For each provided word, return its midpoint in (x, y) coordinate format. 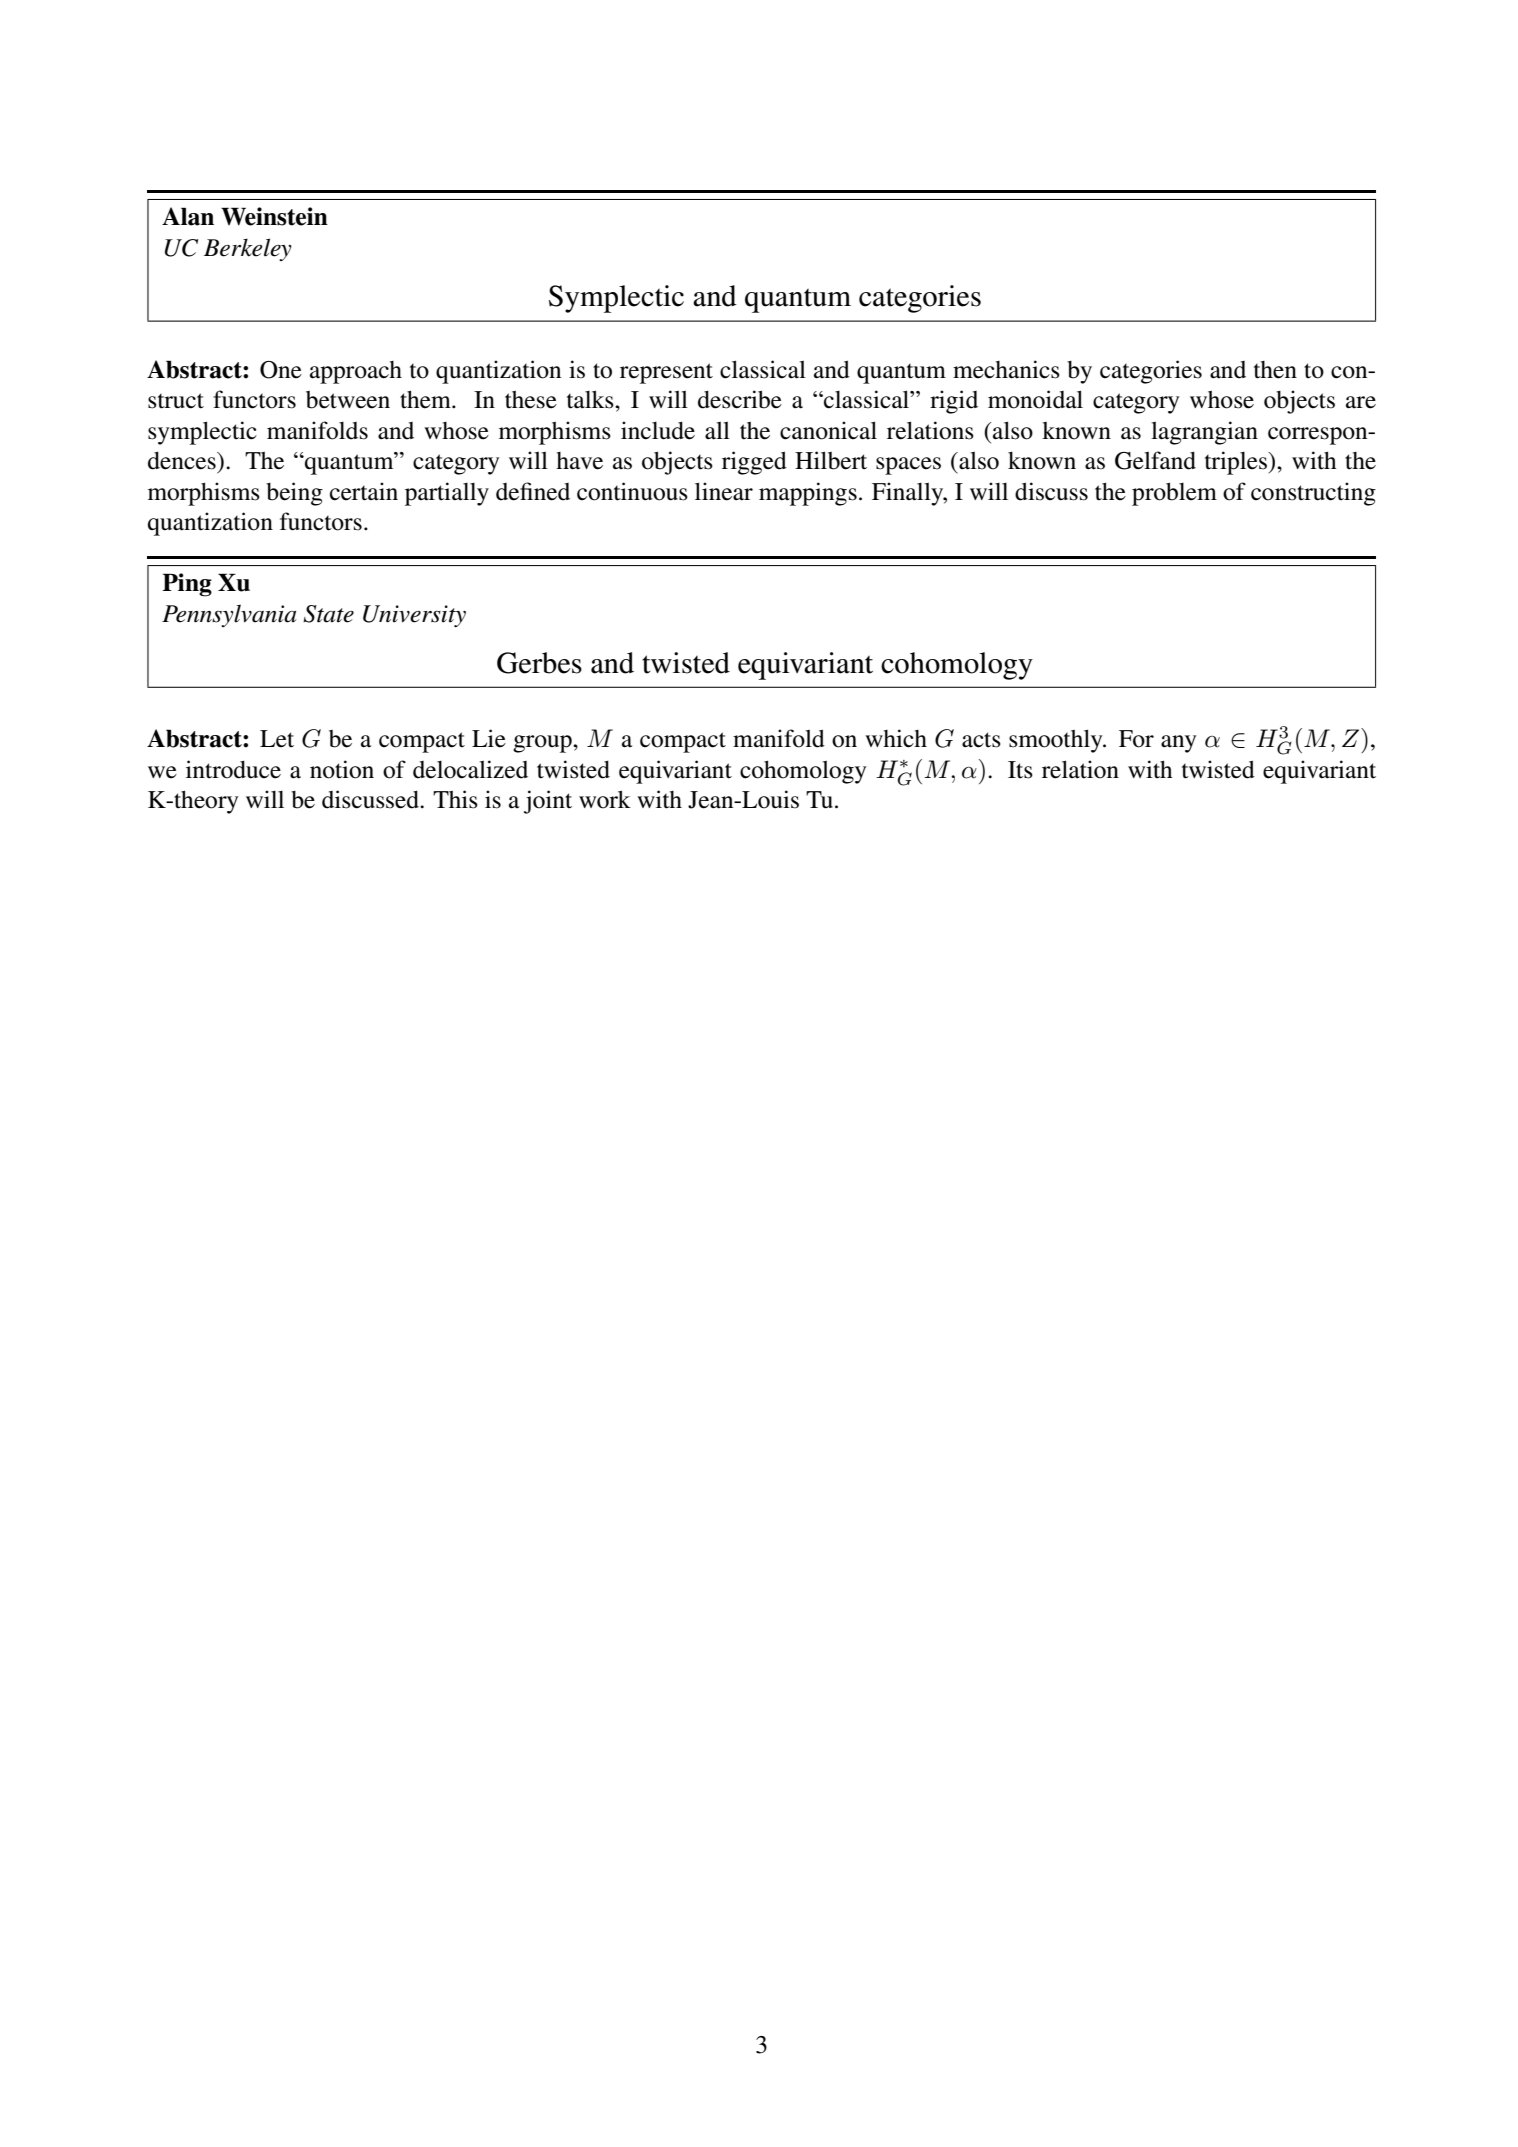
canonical (828, 430)
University (414, 616)
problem (1174, 494)
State (328, 614)
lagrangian (1204, 433)
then (1275, 370)
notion (342, 769)
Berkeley (248, 249)
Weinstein (274, 216)
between (348, 400)
